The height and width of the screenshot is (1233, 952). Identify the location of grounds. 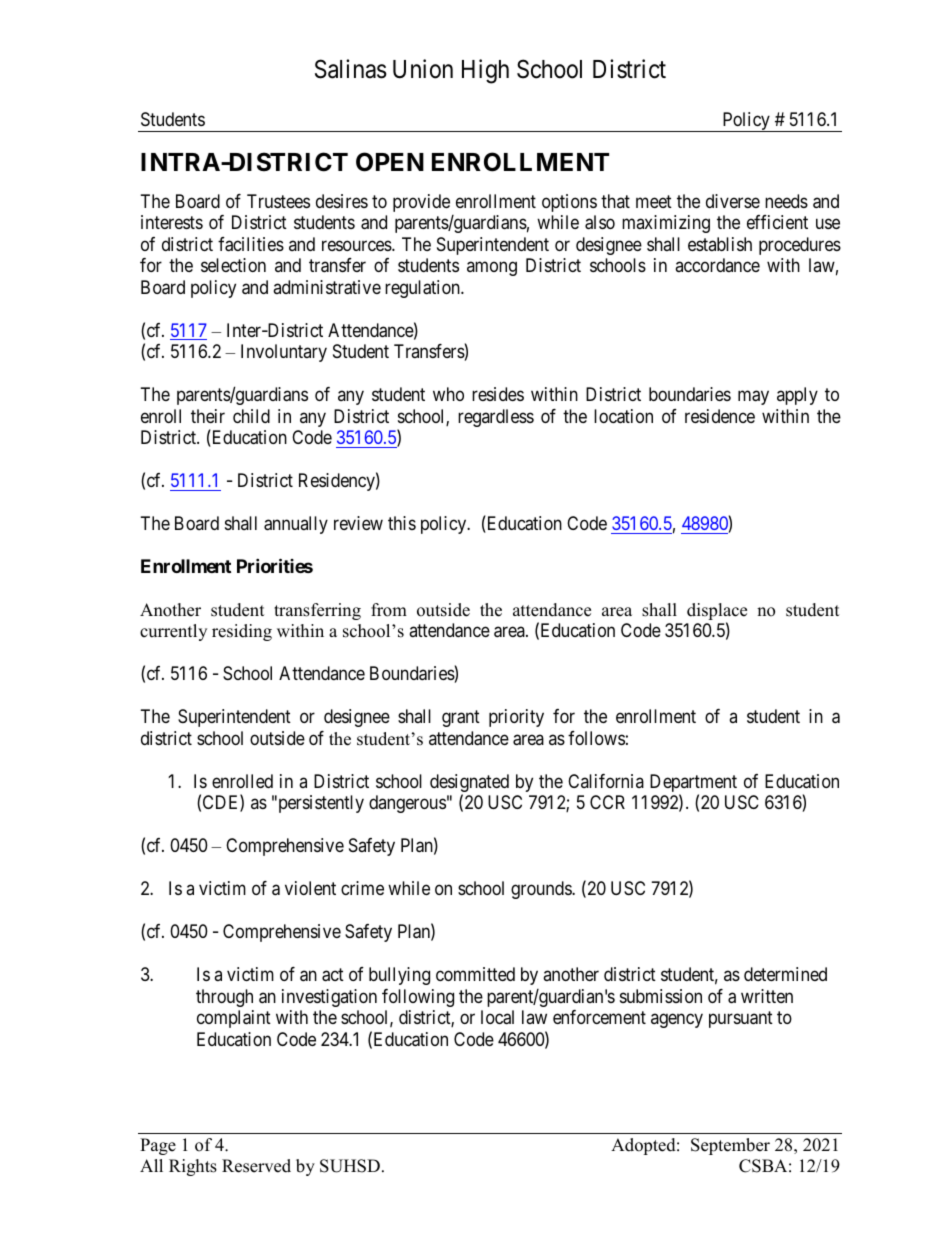
(542, 890).
